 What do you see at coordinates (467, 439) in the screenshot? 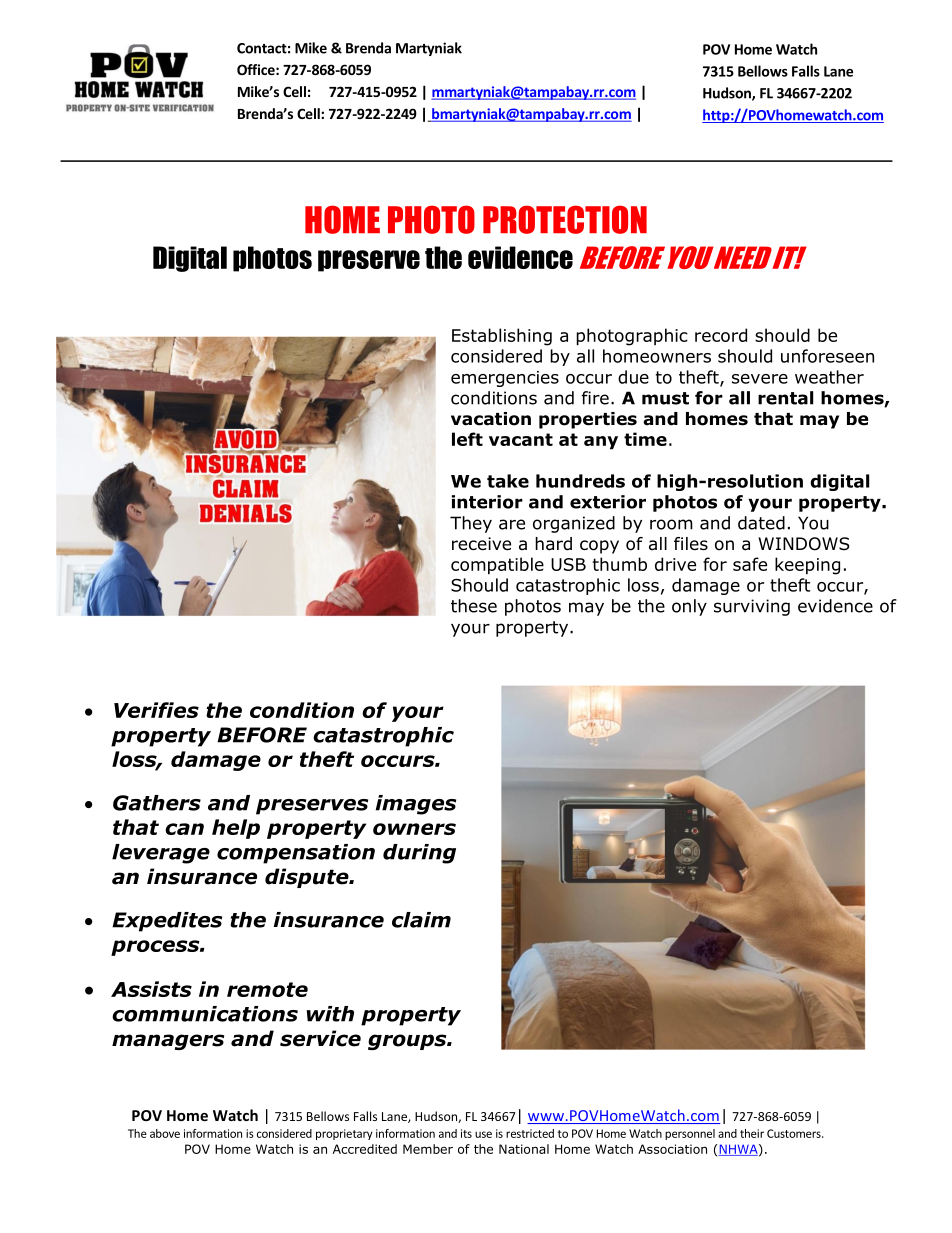
I see `left` at bounding box center [467, 439].
